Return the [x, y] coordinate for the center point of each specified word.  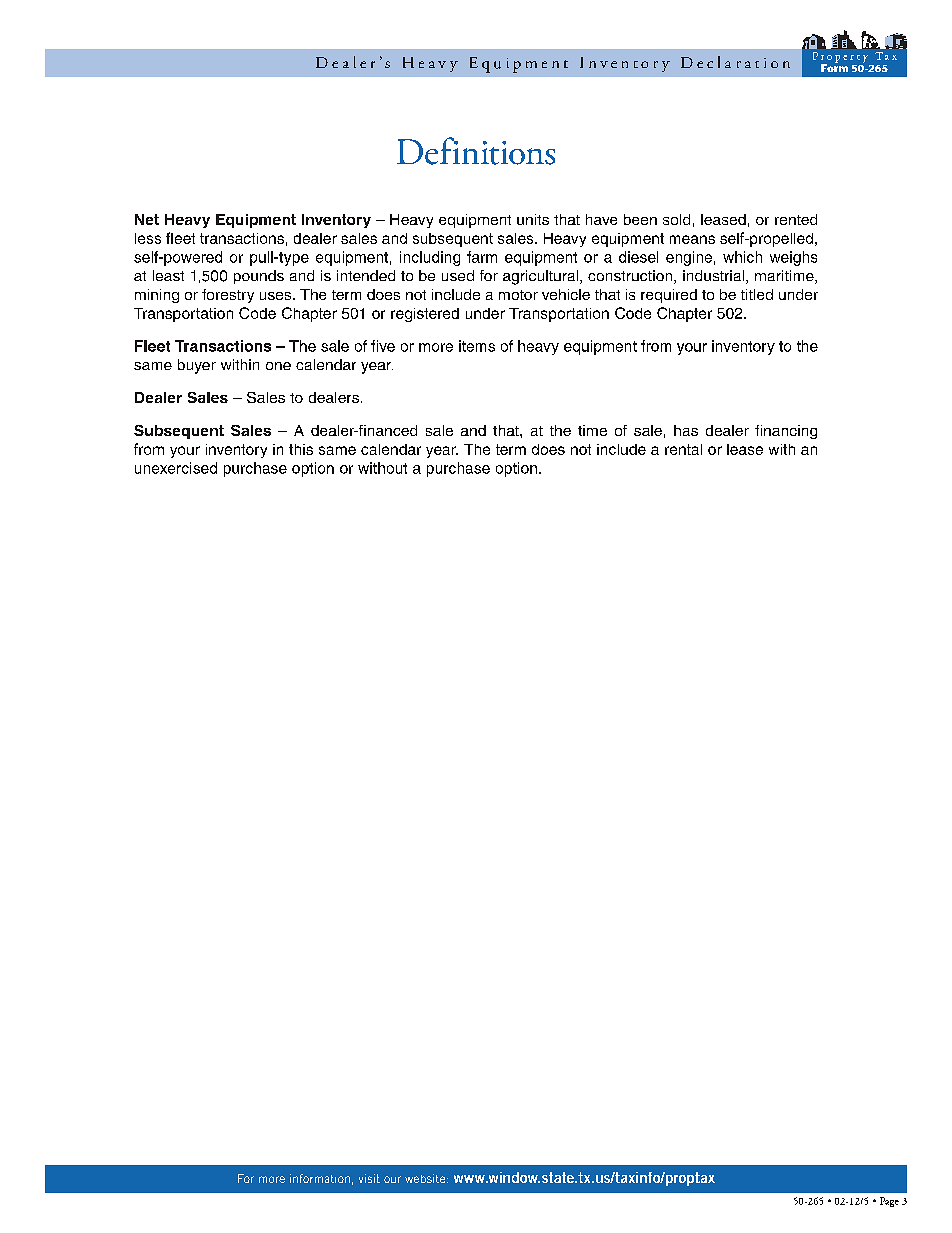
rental [683, 449]
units [533, 219]
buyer [197, 366]
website [426, 1178]
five [383, 346]
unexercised [176, 468]
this [301, 449]
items [477, 346]
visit [369, 1178]
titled [757, 294]
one [278, 366]
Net [147, 219]
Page [889, 1202]
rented [796, 219]
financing [786, 432]
